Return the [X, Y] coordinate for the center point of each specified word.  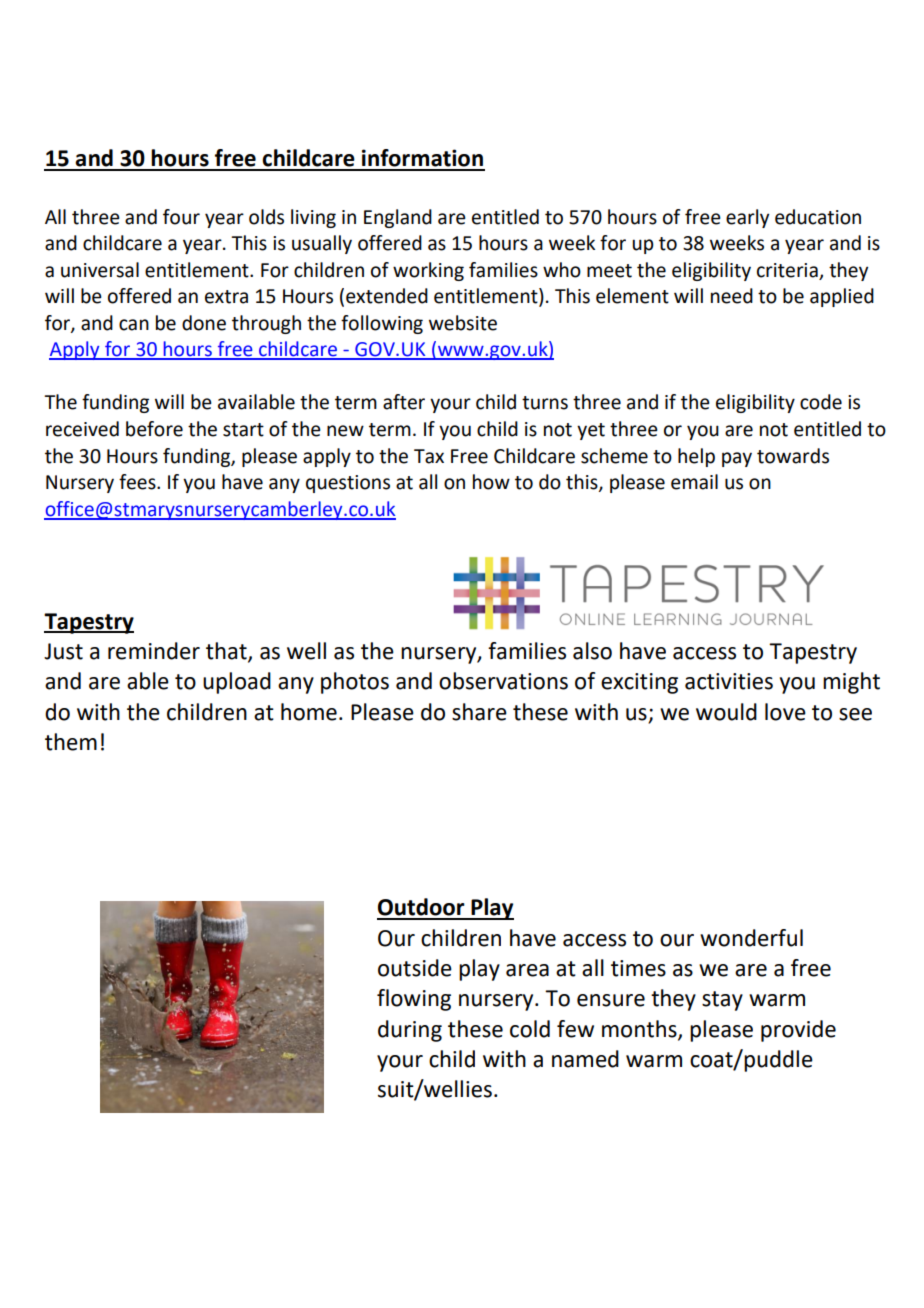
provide [798, 1031]
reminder [154, 651]
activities [729, 681]
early [747, 218]
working [428, 271]
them [71, 742]
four [181, 217]
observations [503, 681]
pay [737, 459]
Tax [429, 456]
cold [530, 1029]
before [154, 429]
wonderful [751, 938]
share [479, 712]
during [410, 1031]
